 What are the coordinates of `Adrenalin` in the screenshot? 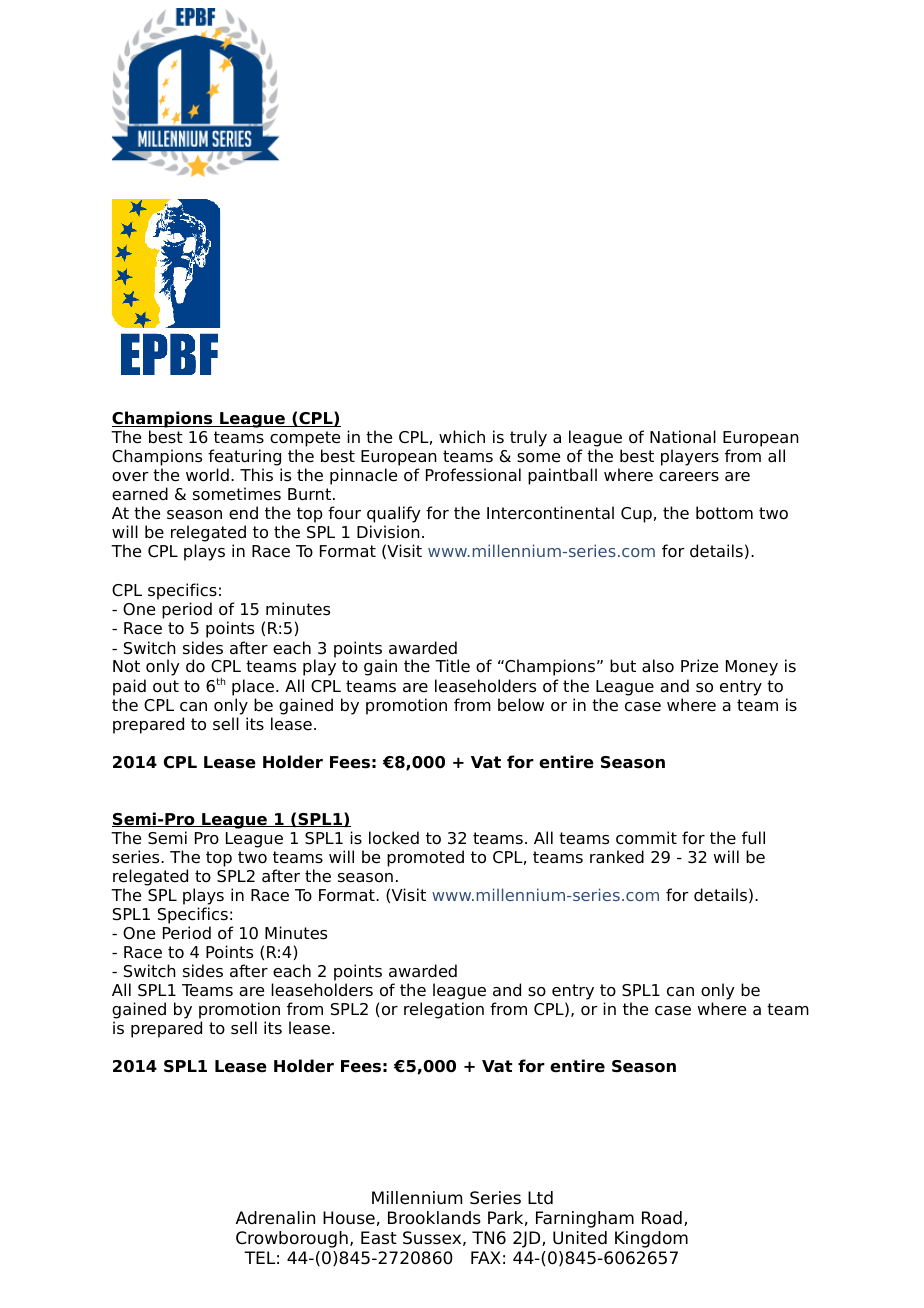 It's located at (275, 1218).
